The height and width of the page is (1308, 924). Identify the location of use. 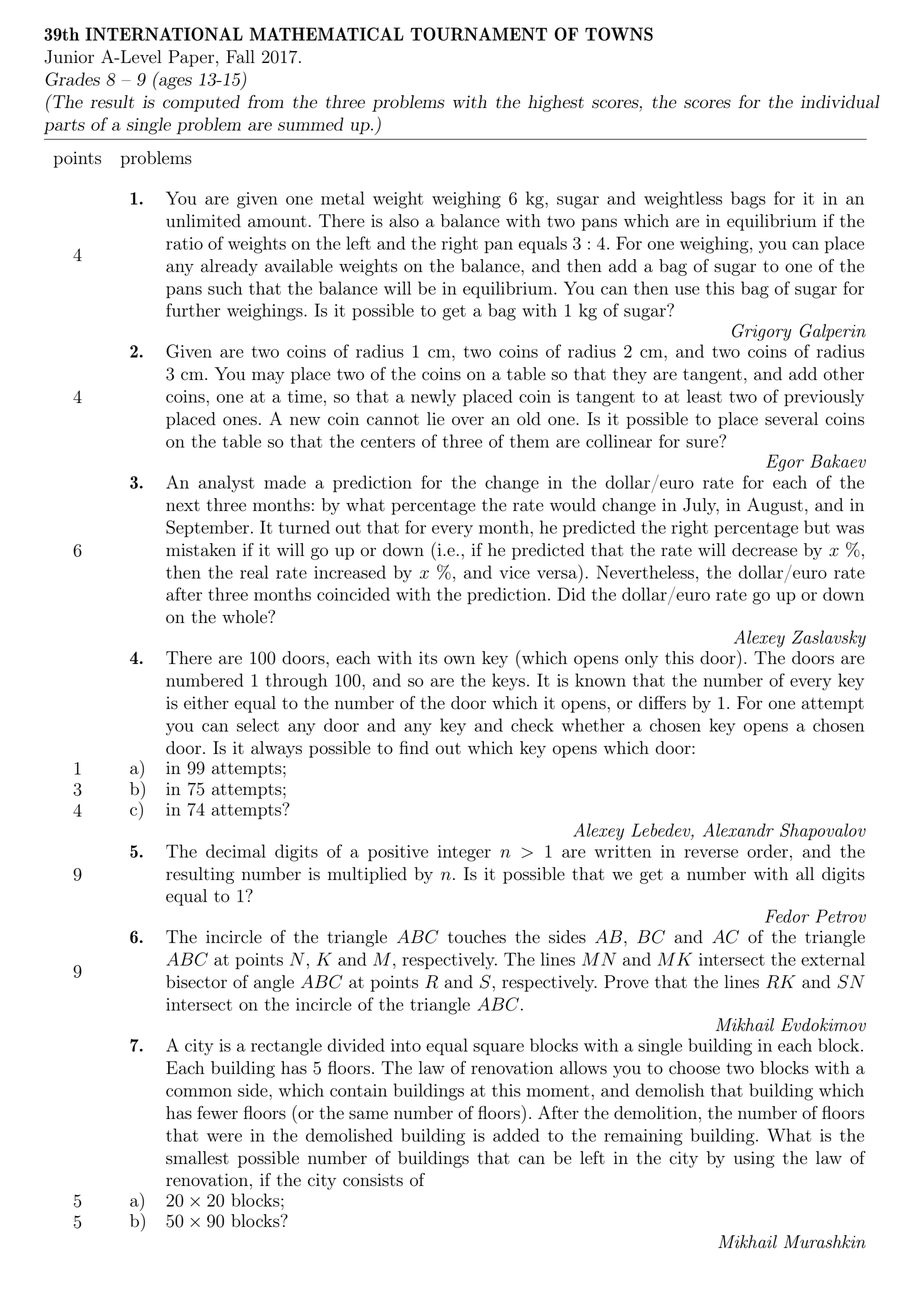
(687, 290).
